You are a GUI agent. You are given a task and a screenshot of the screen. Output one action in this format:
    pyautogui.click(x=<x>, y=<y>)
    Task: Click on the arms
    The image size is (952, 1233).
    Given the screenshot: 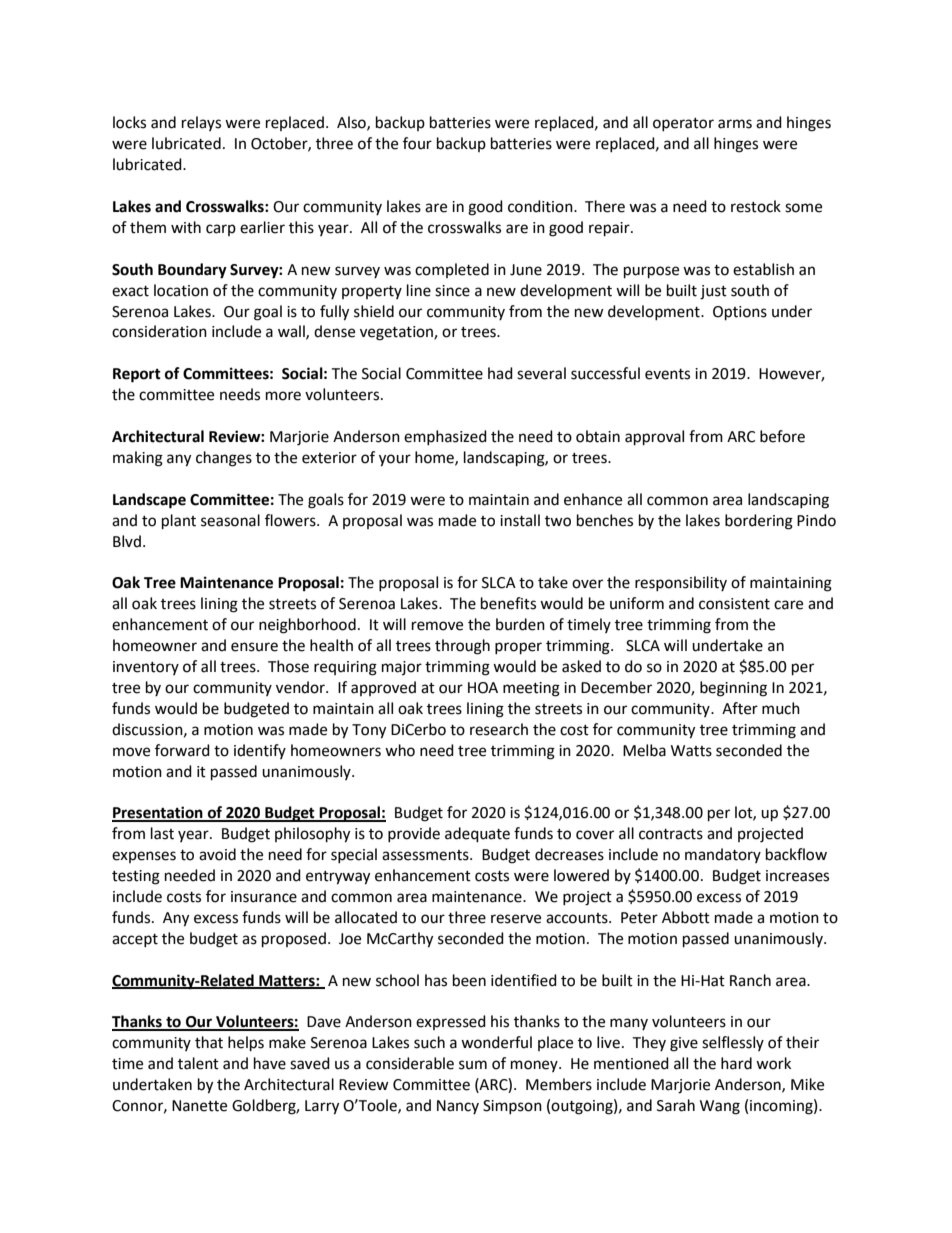 What is the action you would take?
    pyautogui.click(x=735, y=124)
